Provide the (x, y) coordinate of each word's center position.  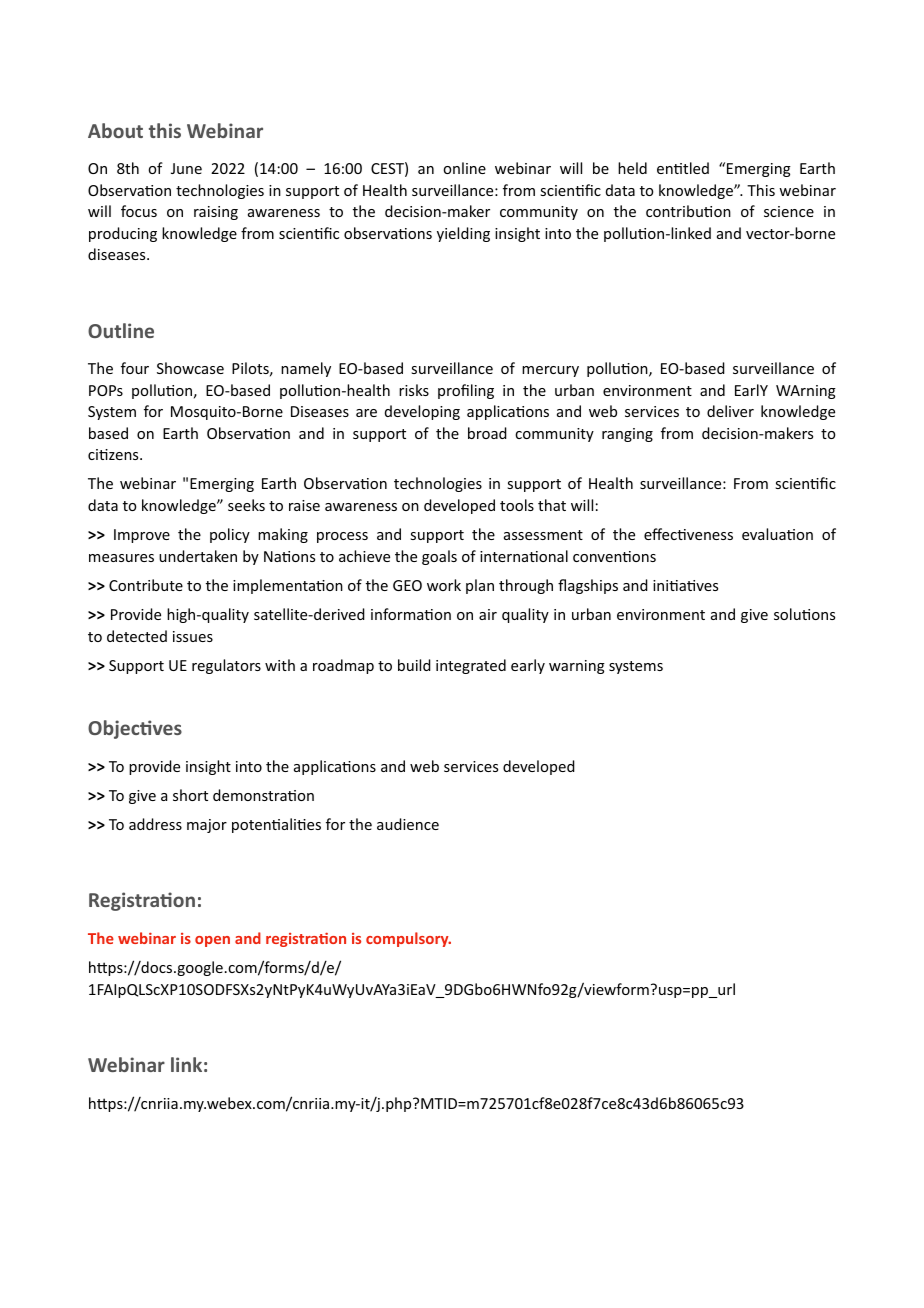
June (186, 168)
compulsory (408, 939)
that (552, 505)
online (464, 168)
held (632, 168)
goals (439, 557)
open (212, 941)
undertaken (198, 556)
